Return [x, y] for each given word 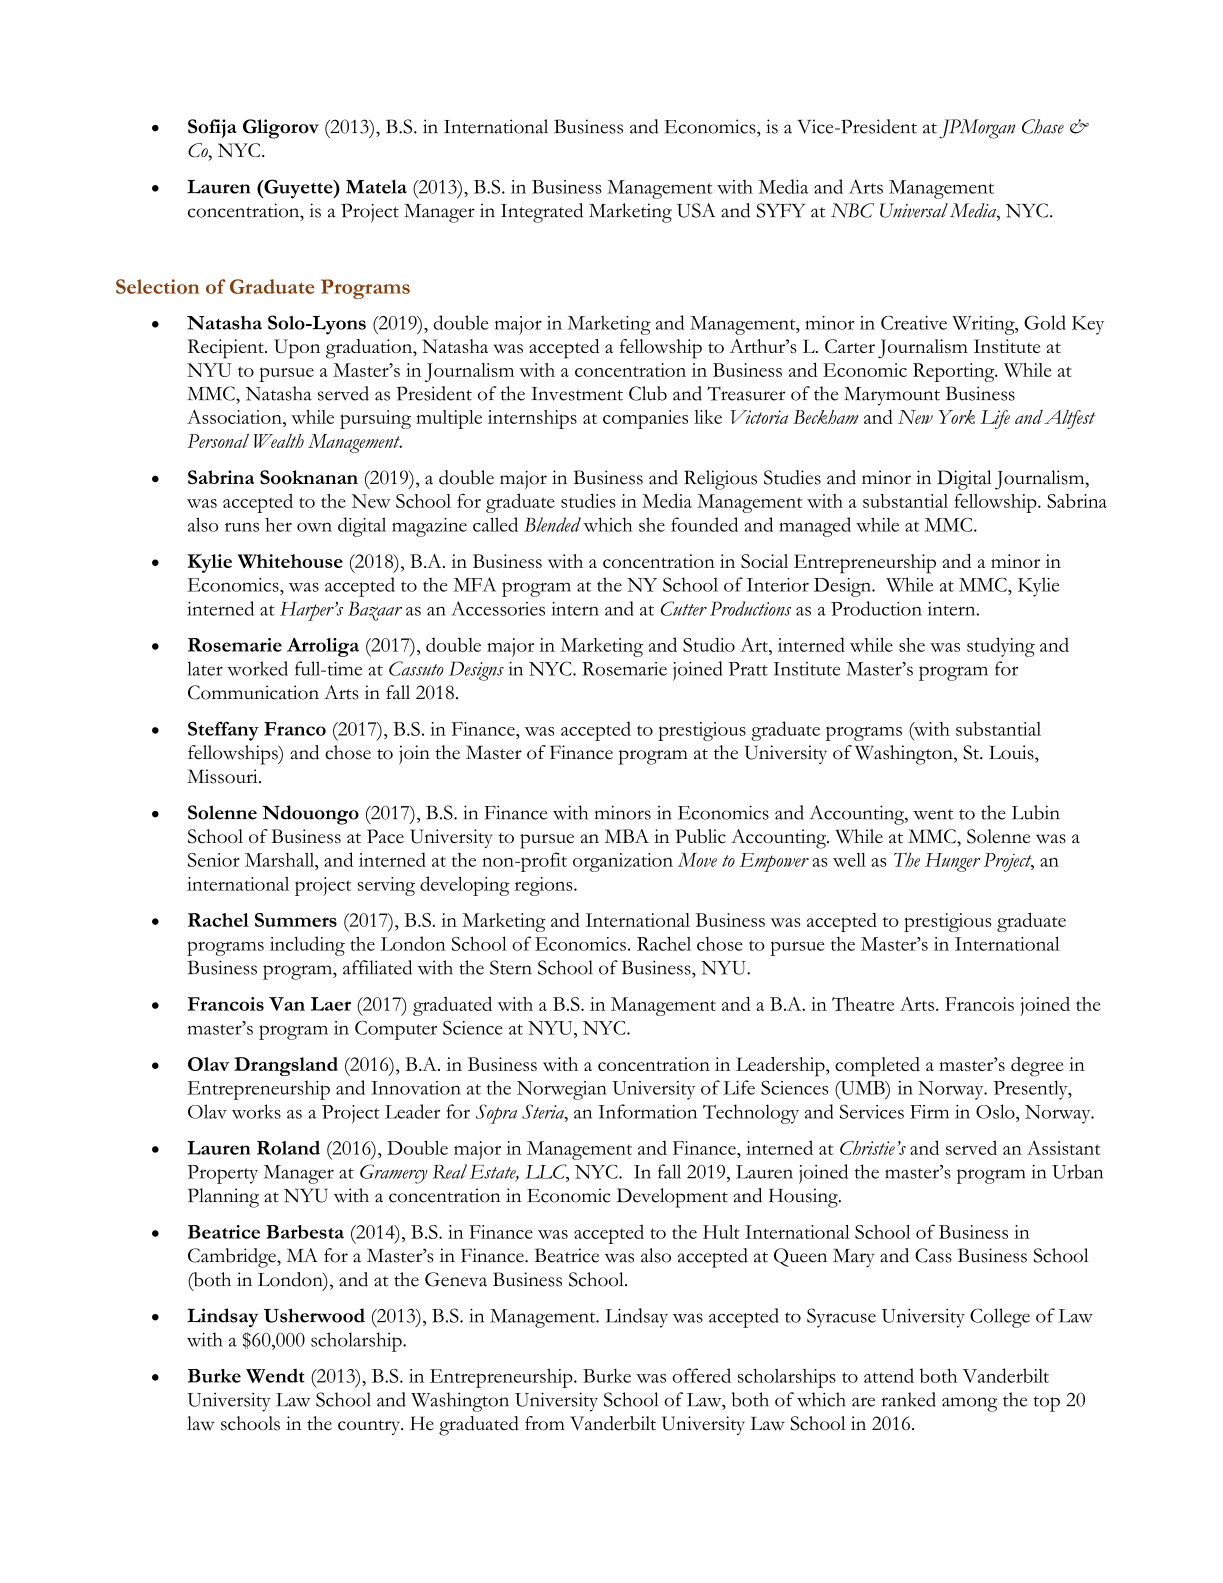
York [956, 417]
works [256, 1111]
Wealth [279, 441]
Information [647, 1111]
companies [645, 419]
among [970, 1404]
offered [701, 1375]
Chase [1043, 126]
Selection [157, 286]
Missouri [223, 776]
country [370, 1427]
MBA [627, 836]
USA [696, 210]
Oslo [996, 1111]
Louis [1012, 752]
